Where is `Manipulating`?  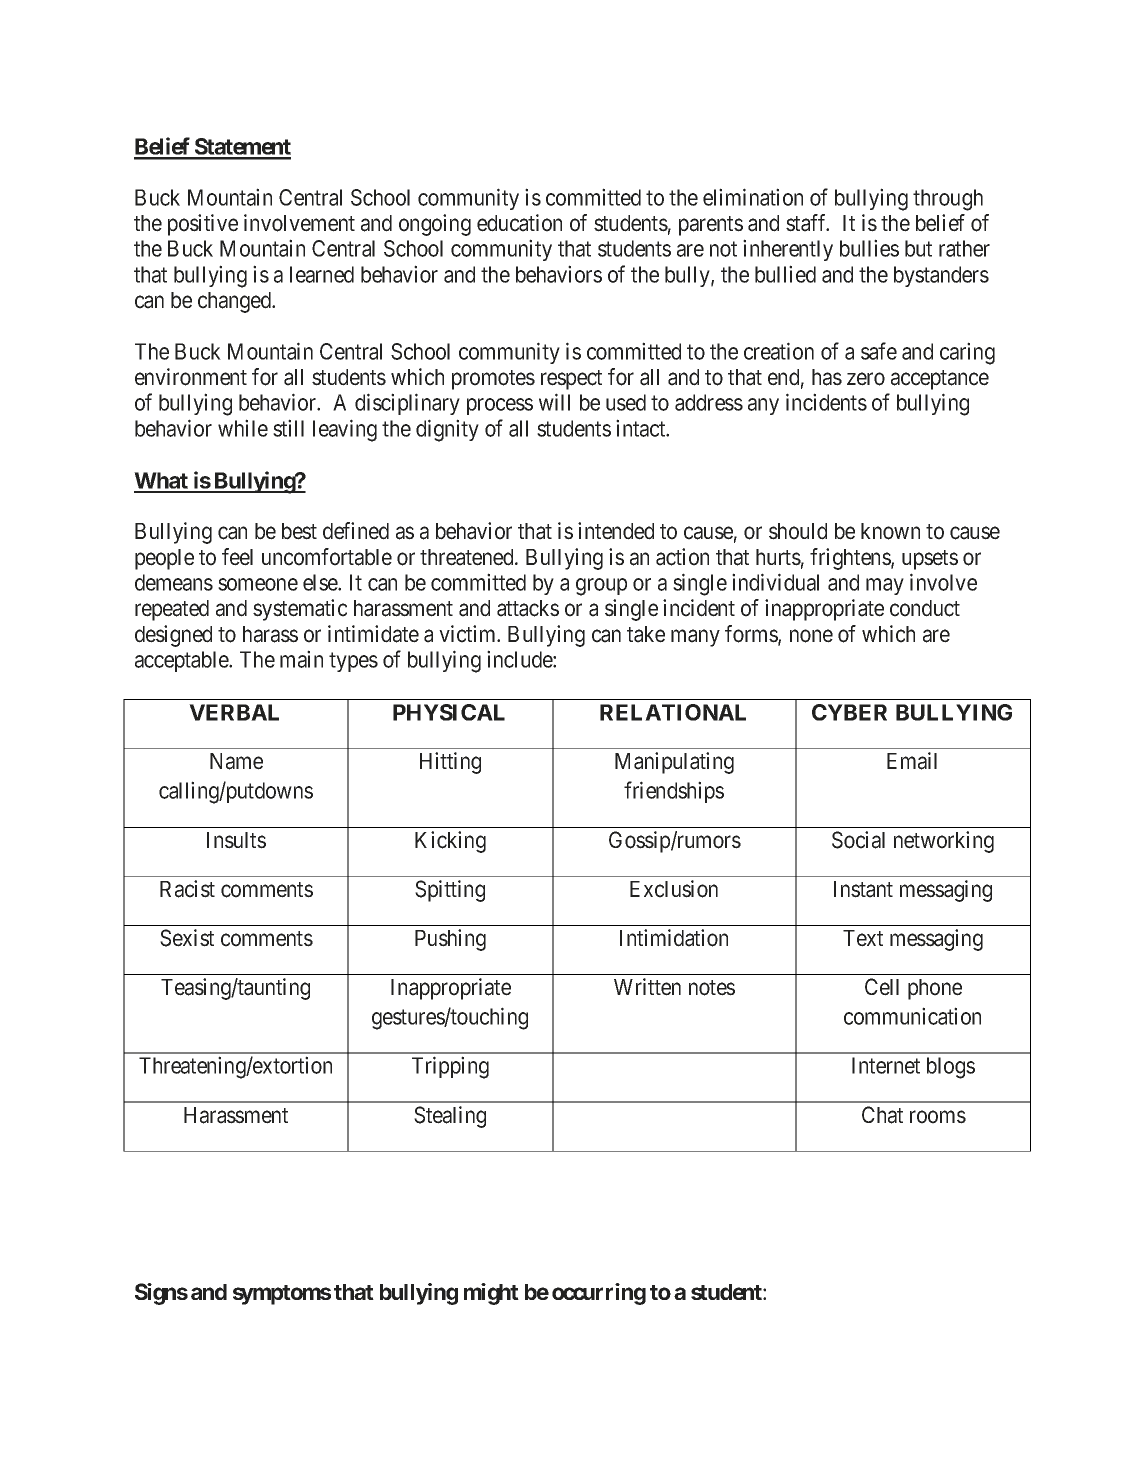 Manipulating is located at coordinates (674, 763).
